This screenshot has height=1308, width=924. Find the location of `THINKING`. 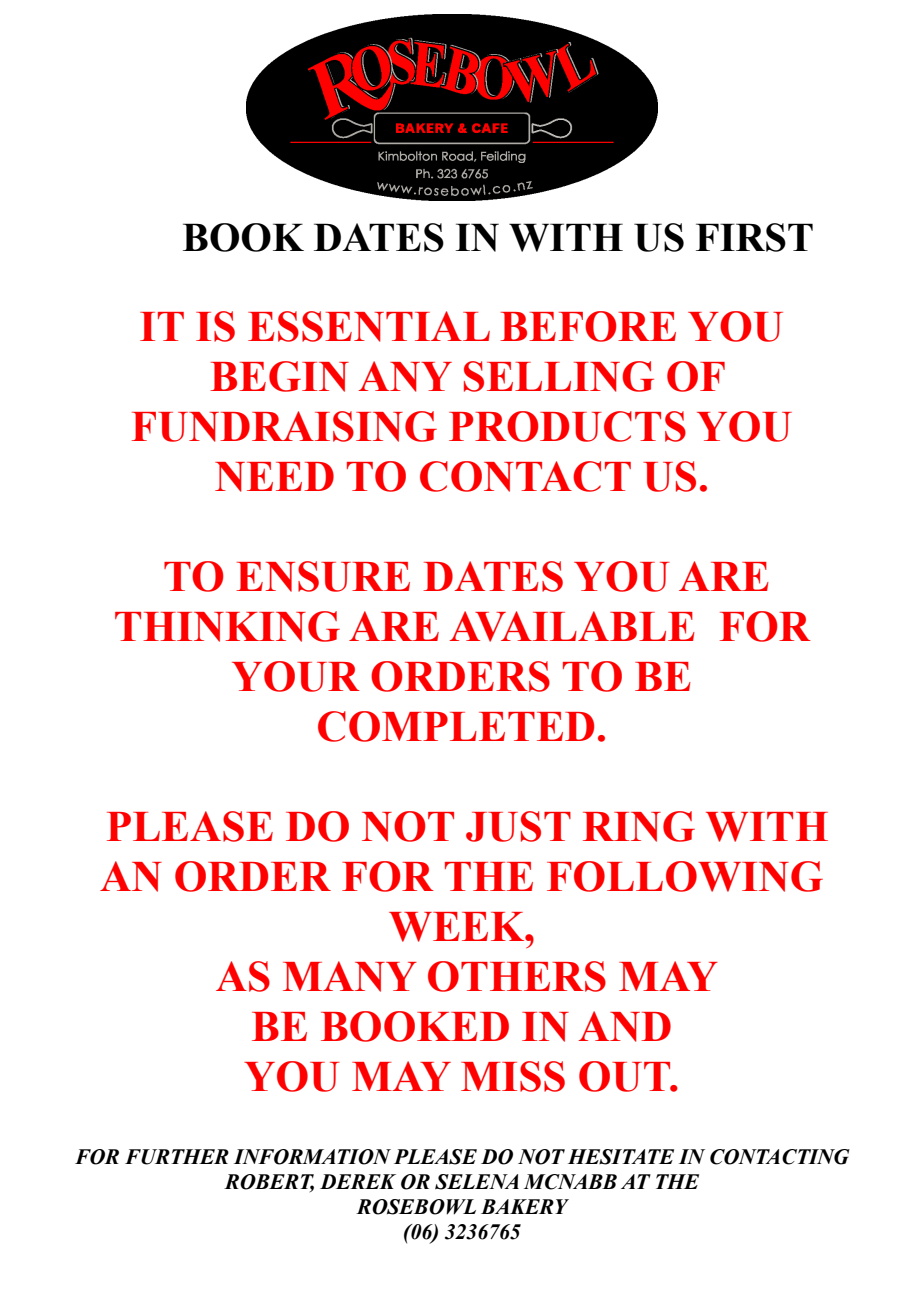

THINKING is located at coordinates (227, 626).
